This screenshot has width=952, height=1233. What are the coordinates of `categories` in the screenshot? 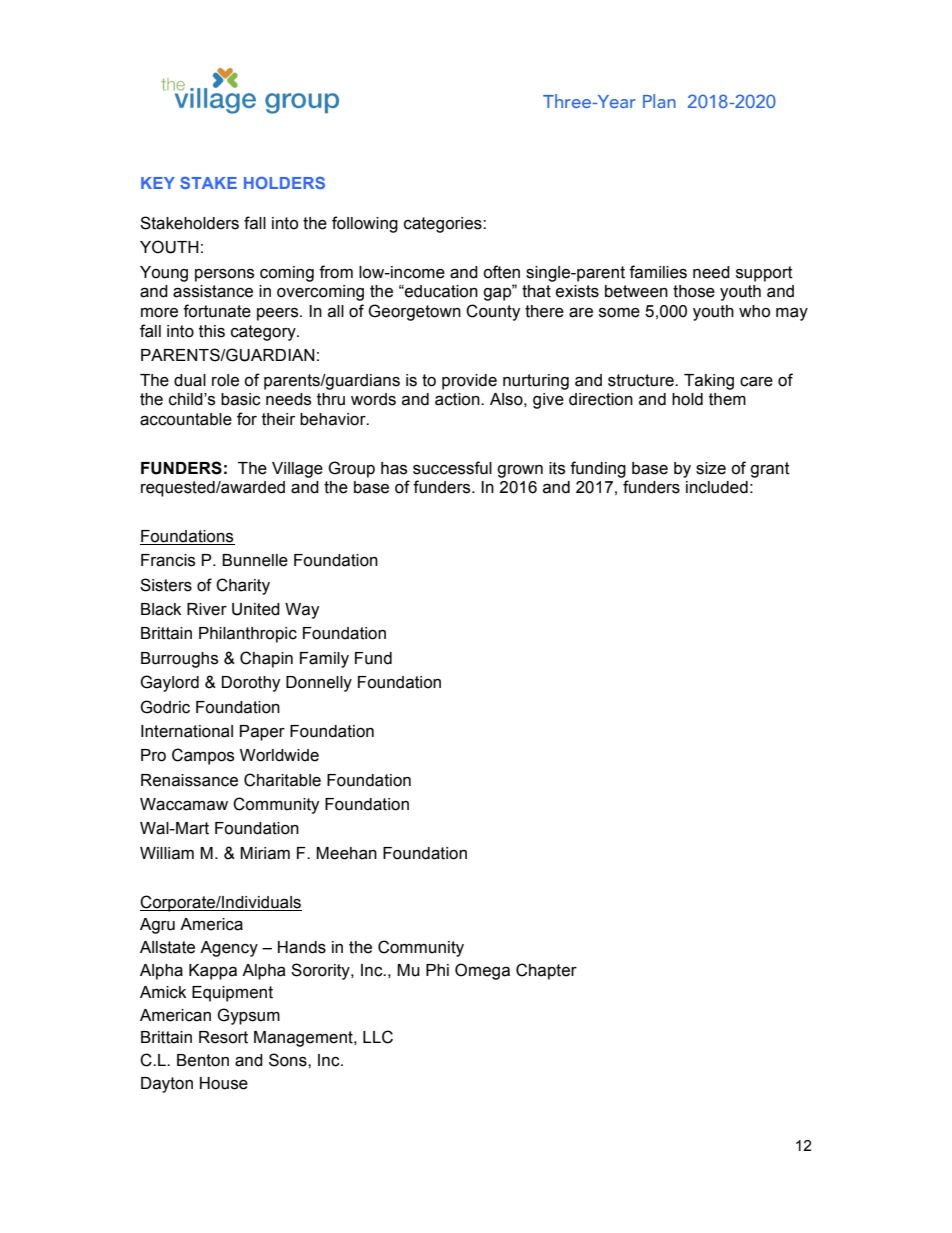 It's located at (444, 225).
